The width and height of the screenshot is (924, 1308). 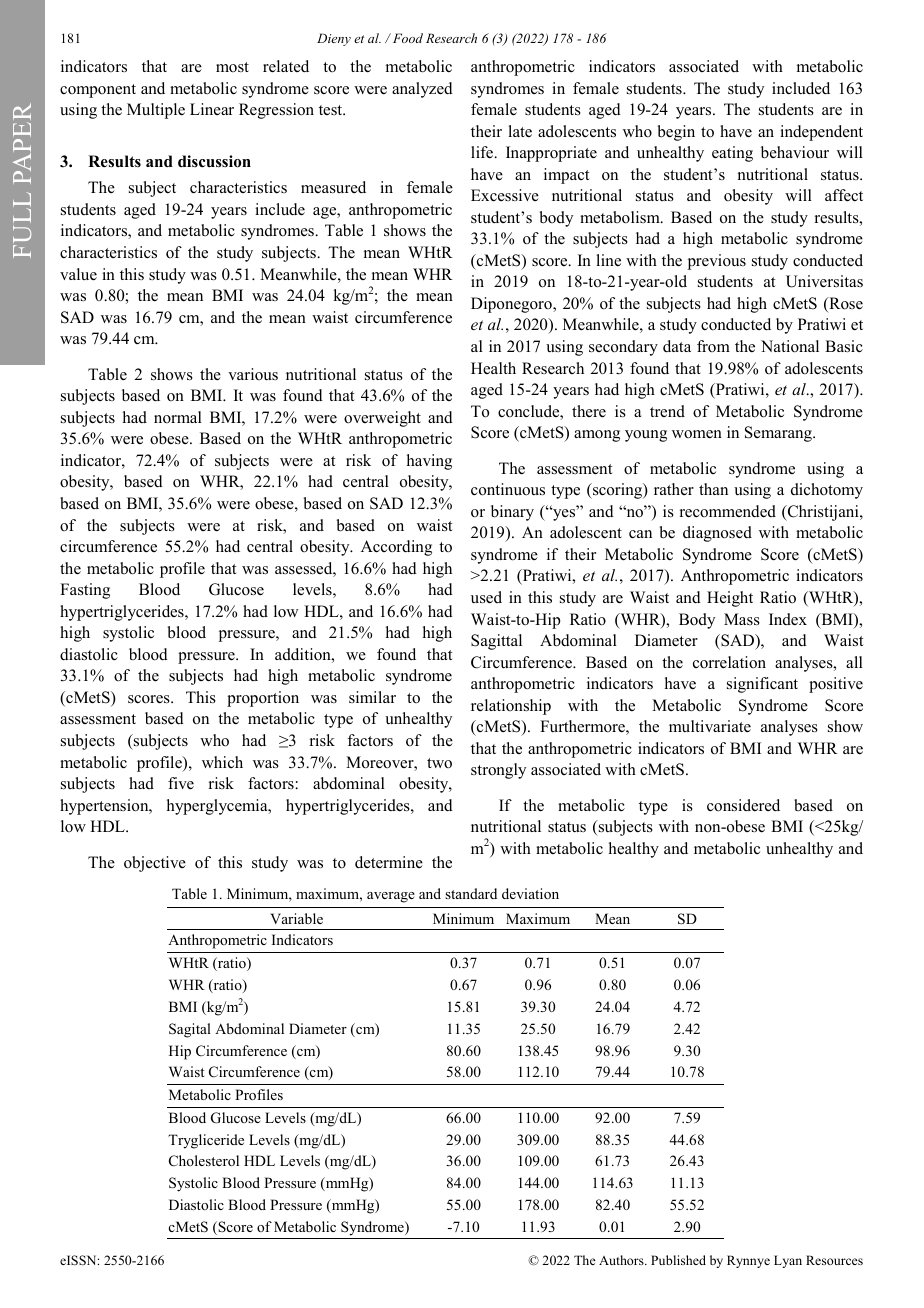 I want to click on having, so click(x=429, y=462).
